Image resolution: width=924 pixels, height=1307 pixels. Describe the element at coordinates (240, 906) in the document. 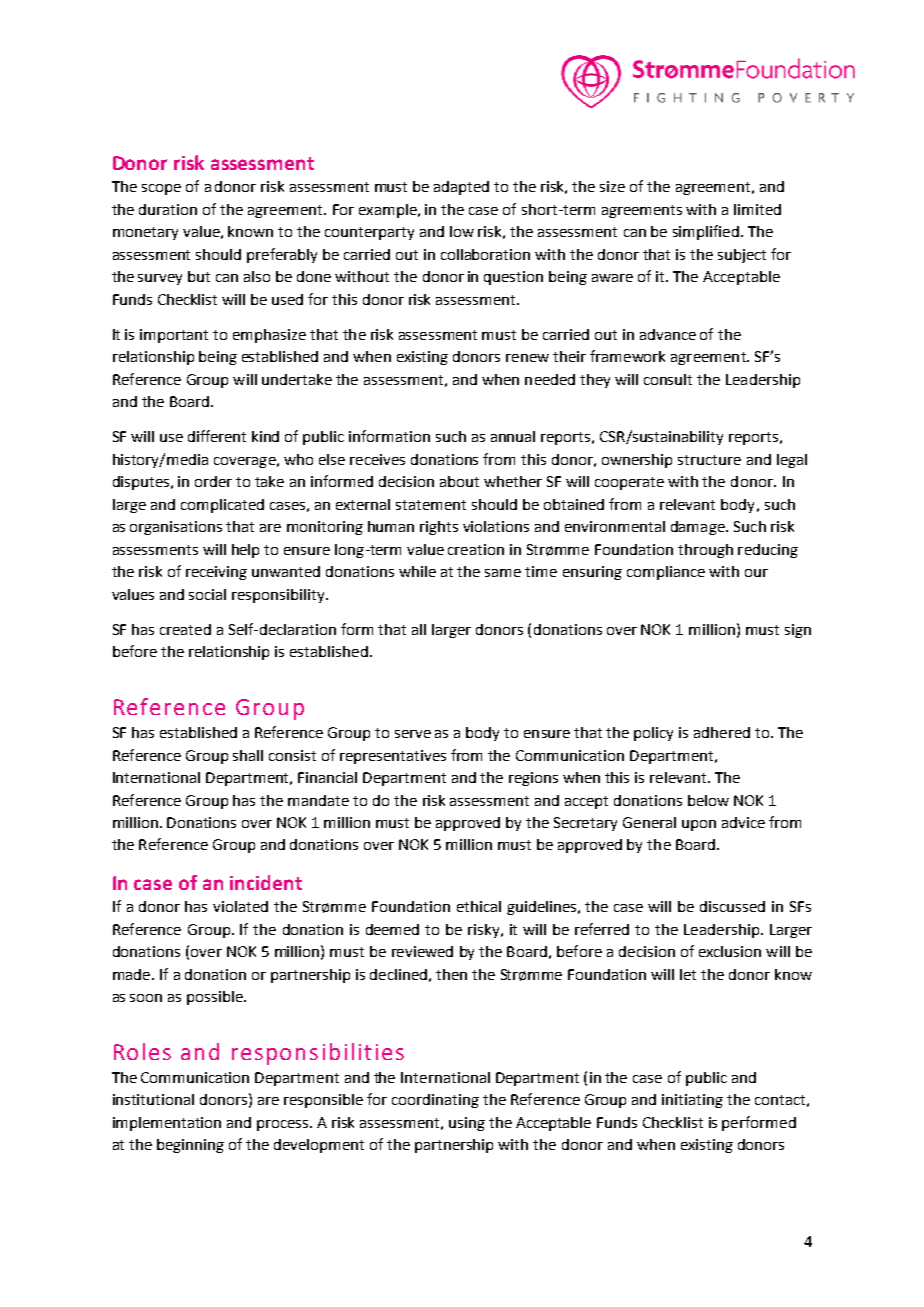

I see `violated` at that location.
